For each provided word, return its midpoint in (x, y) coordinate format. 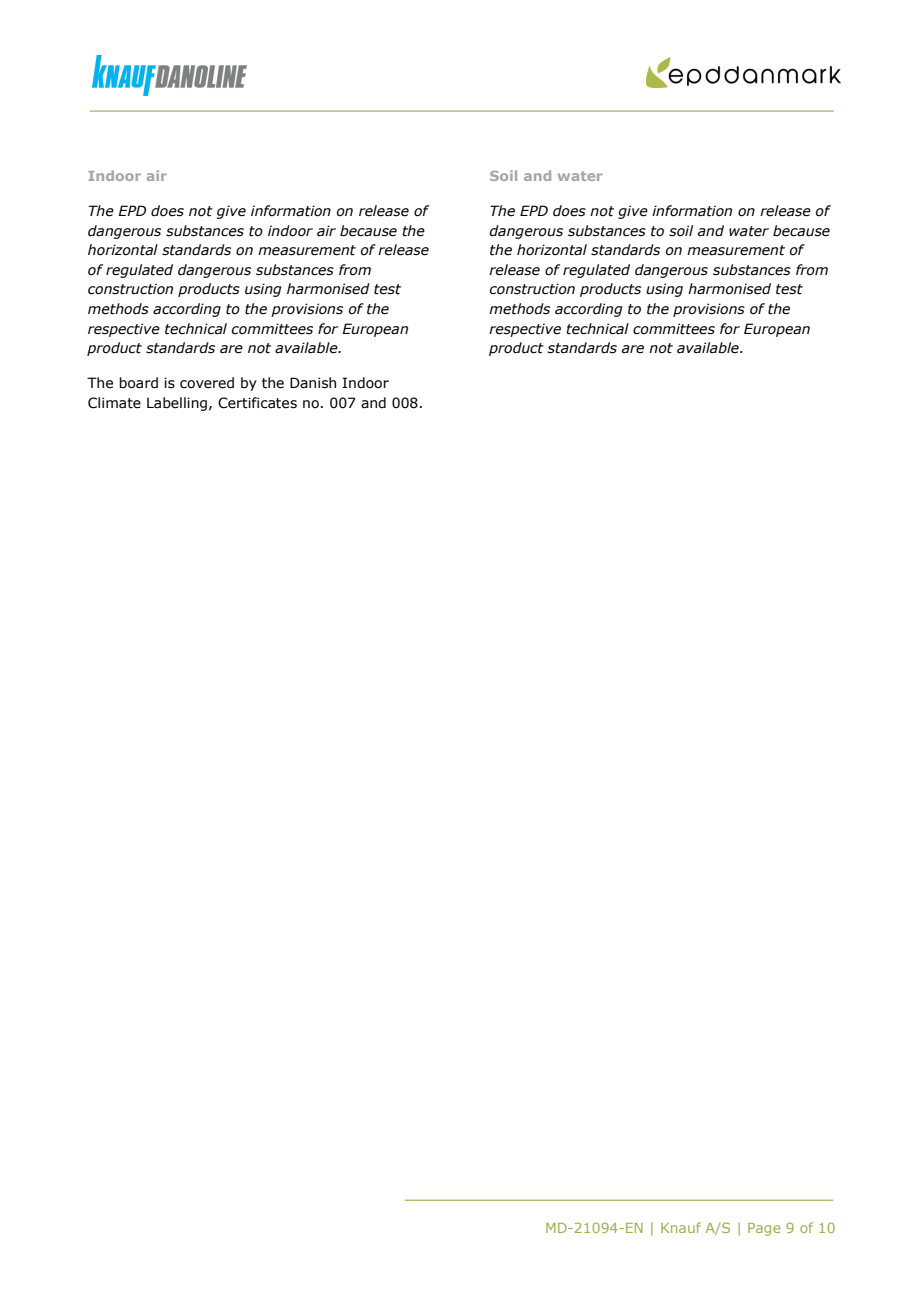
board (138, 383)
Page (764, 1229)
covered (207, 383)
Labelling (177, 404)
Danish (313, 383)
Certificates (257, 403)
